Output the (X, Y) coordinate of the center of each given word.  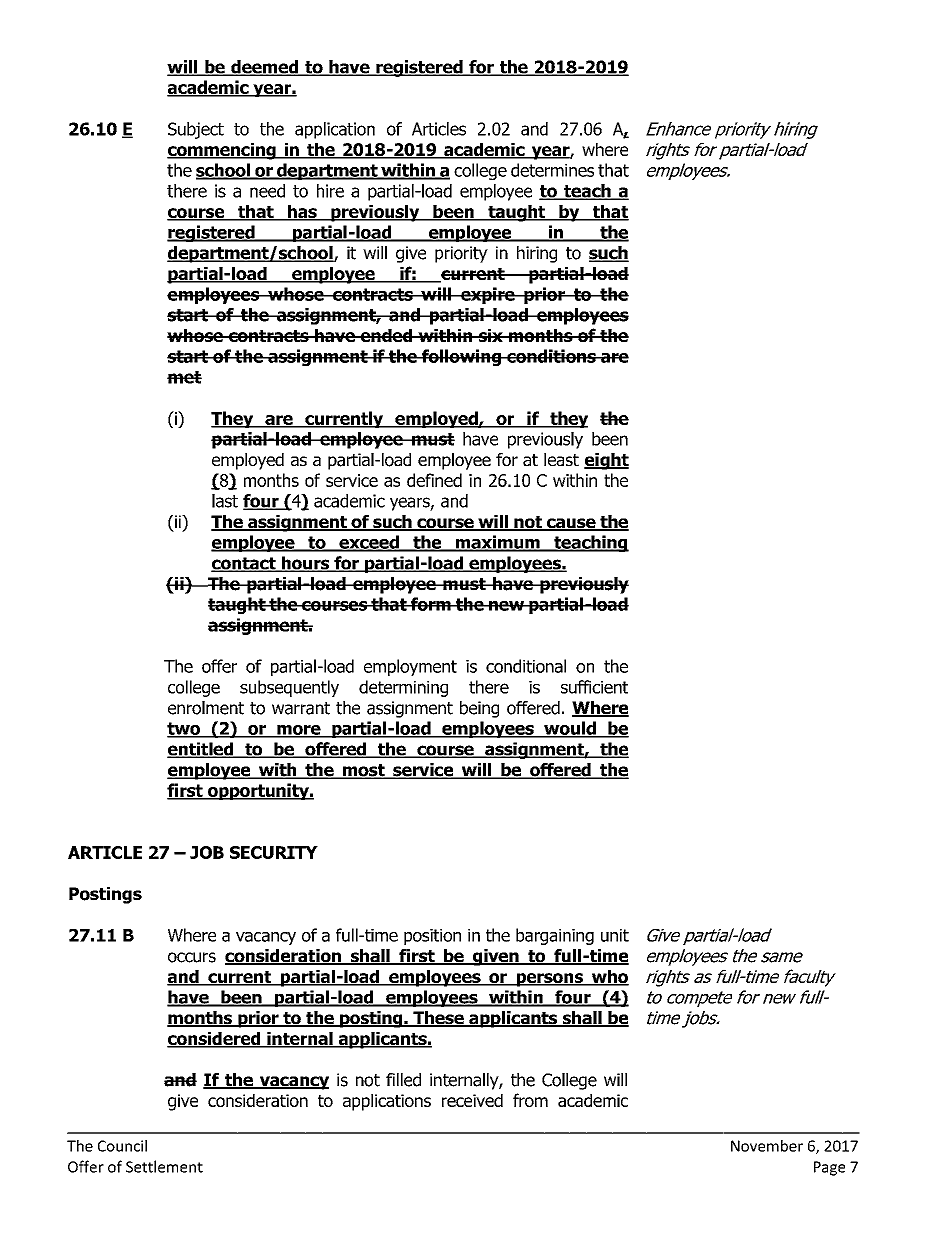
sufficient (594, 687)
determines (552, 170)
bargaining (555, 936)
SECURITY (274, 852)
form (431, 604)
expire (488, 295)
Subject (196, 130)
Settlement (164, 1166)
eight (606, 461)
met (184, 377)
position (432, 937)
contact (244, 564)
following (462, 357)
